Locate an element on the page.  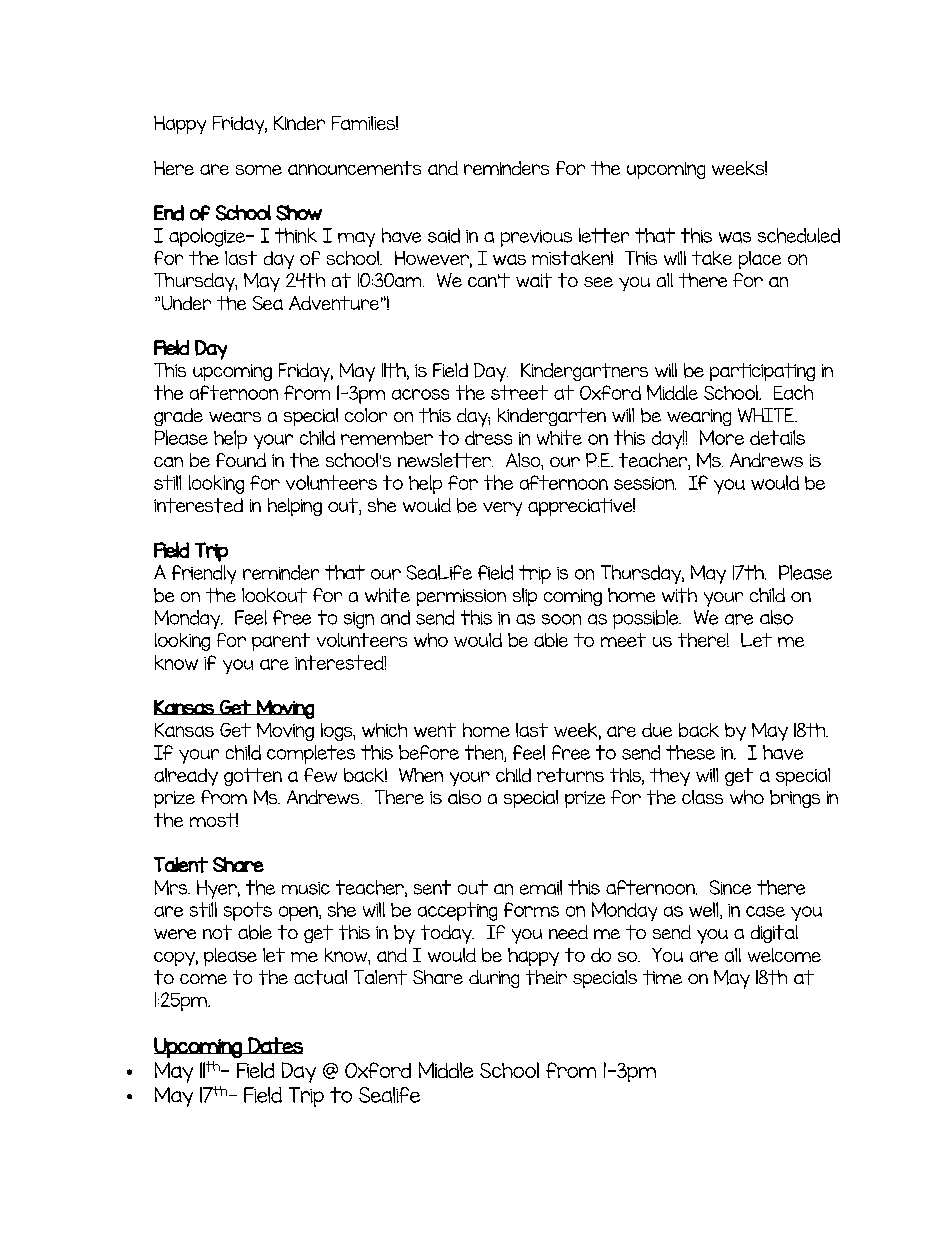
permission is located at coordinates (461, 597).
